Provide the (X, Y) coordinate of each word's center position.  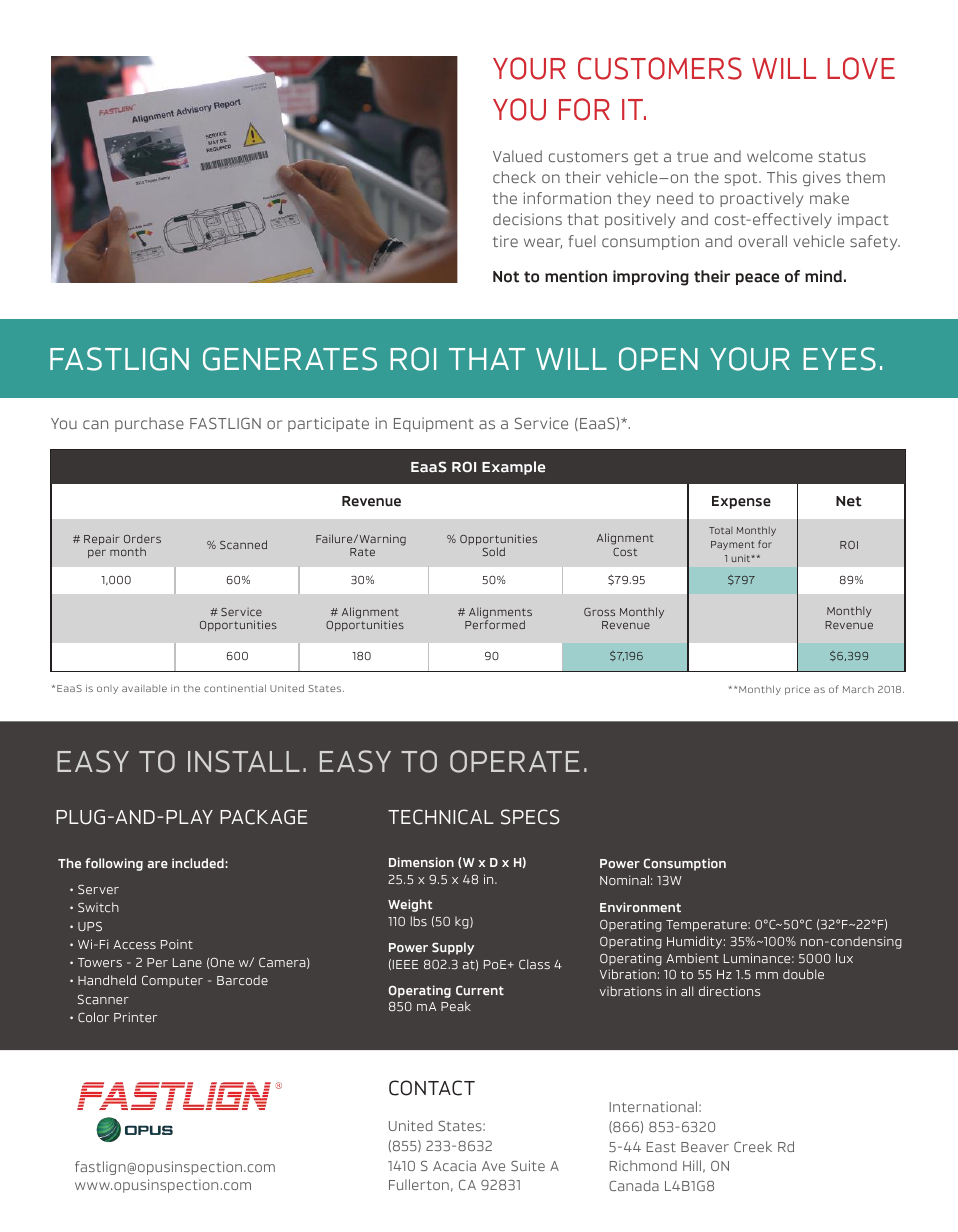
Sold (494, 551)
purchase (149, 424)
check (514, 177)
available (144, 688)
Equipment (434, 424)
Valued (517, 156)
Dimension (421, 862)
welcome (780, 156)
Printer (135, 1017)
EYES (839, 359)
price (797, 691)
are (158, 864)
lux (844, 958)
